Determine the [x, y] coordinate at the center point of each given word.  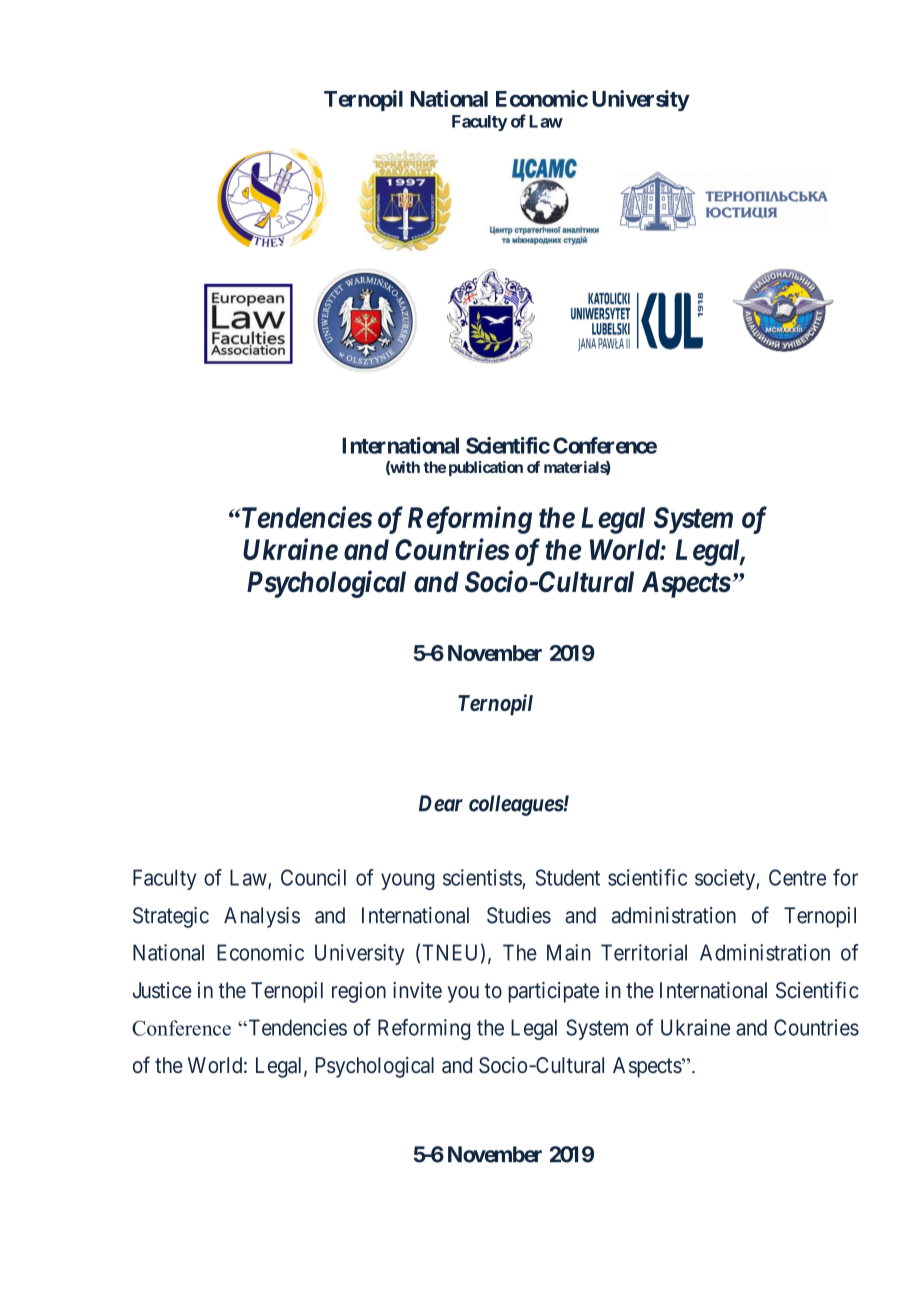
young [408, 881]
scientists [482, 877]
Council [313, 877]
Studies [519, 915]
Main [569, 952]
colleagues [516, 805]
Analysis [262, 917]
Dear [441, 803]
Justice [162, 990]
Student [568, 877]
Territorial [644, 952]
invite [417, 990]
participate [554, 992]
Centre [797, 877]
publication [486, 468]
